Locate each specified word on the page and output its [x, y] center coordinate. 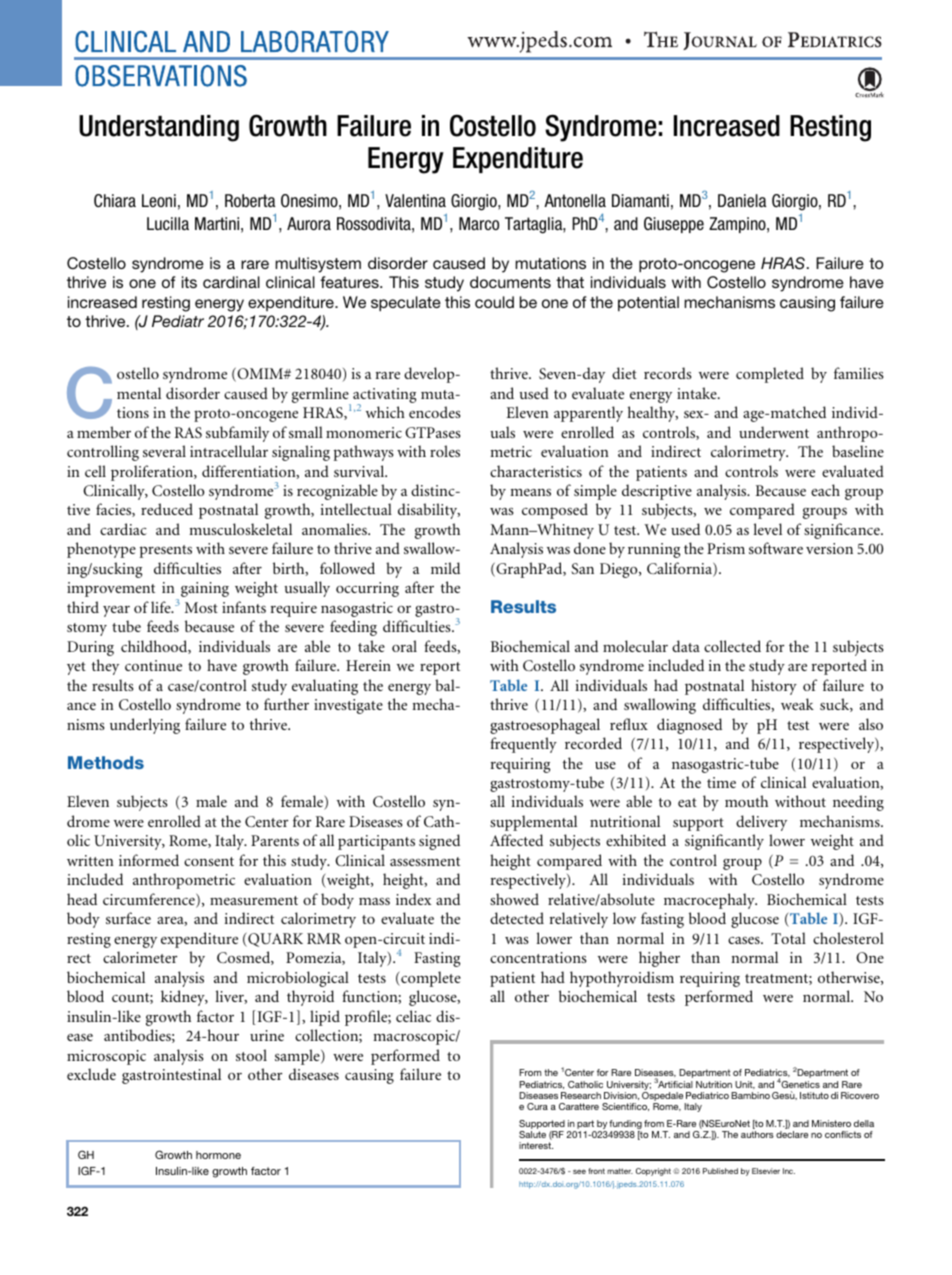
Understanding [159, 128]
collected [732, 646]
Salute [532, 1134]
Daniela [742, 200]
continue [153, 665]
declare [792, 1134]
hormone [218, 1155]
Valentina [415, 200]
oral [404, 646]
